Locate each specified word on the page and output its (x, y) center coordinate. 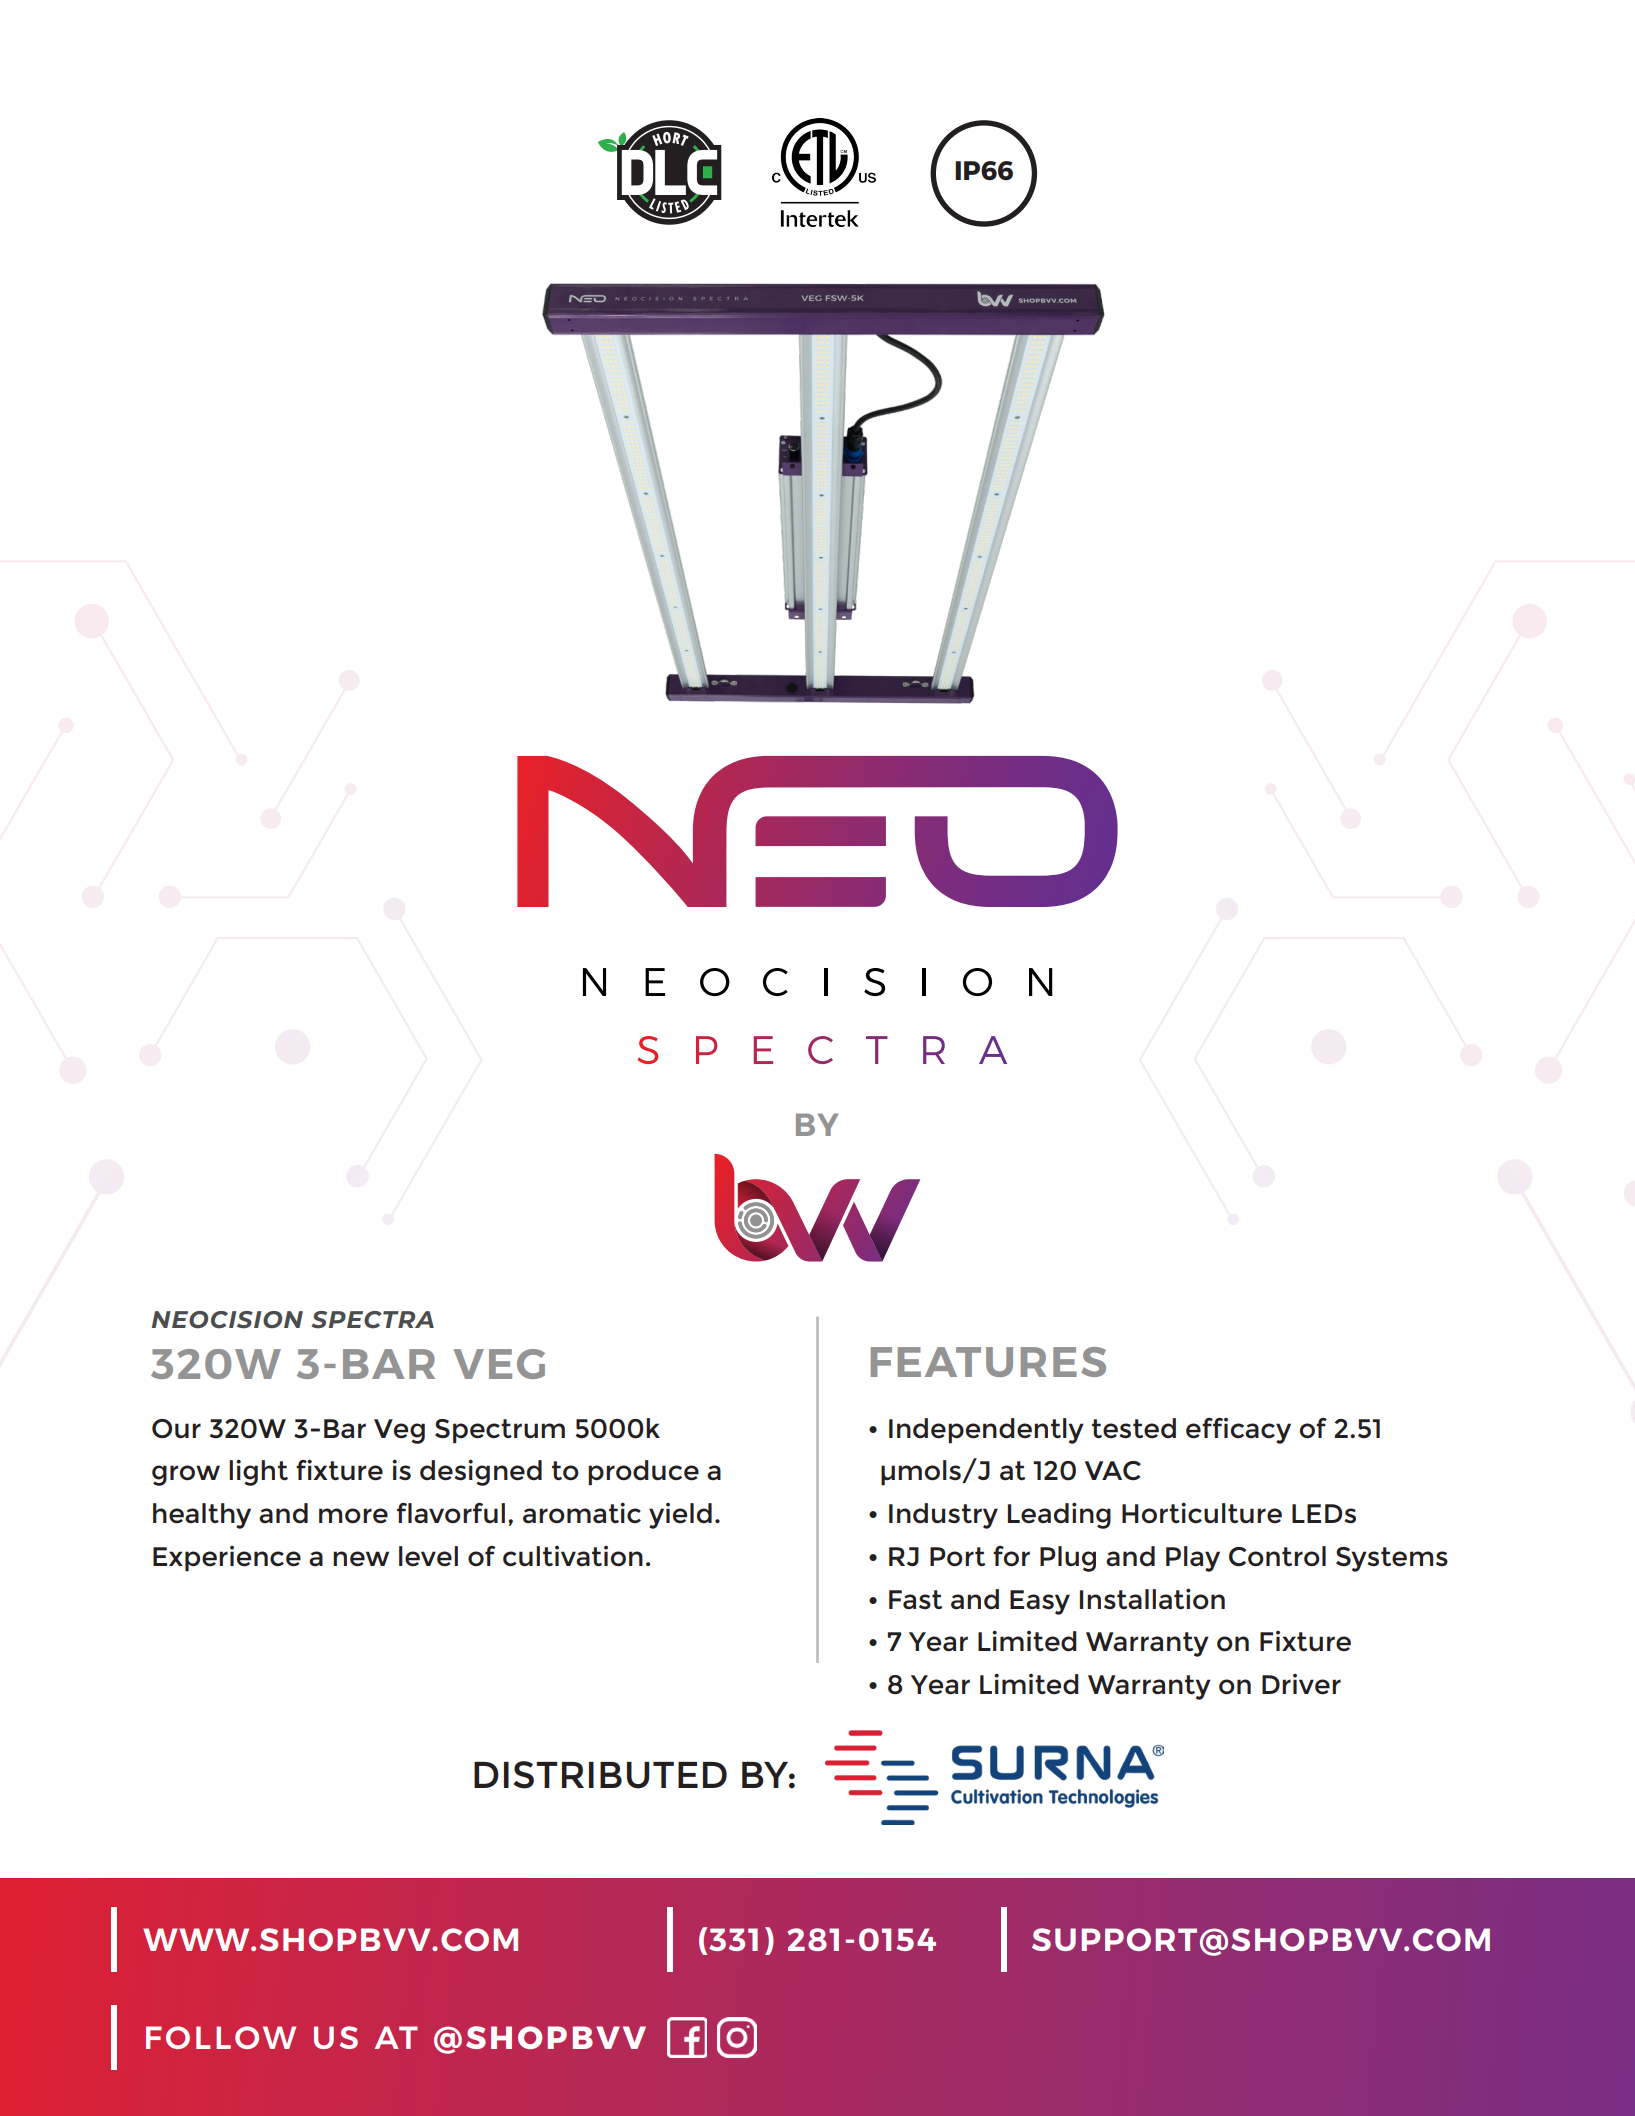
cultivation (573, 1556)
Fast (915, 1600)
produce (643, 1473)
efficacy (1238, 1431)
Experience (227, 1559)
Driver (1301, 1684)
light (258, 1472)
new (361, 1559)
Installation (1152, 1599)
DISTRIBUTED (600, 1775)
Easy (1040, 1602)
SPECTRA (372, 1320)
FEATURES (988, 1362)
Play (1193, 1559)
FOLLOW (221, 2037)
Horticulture (1202, 1513)
